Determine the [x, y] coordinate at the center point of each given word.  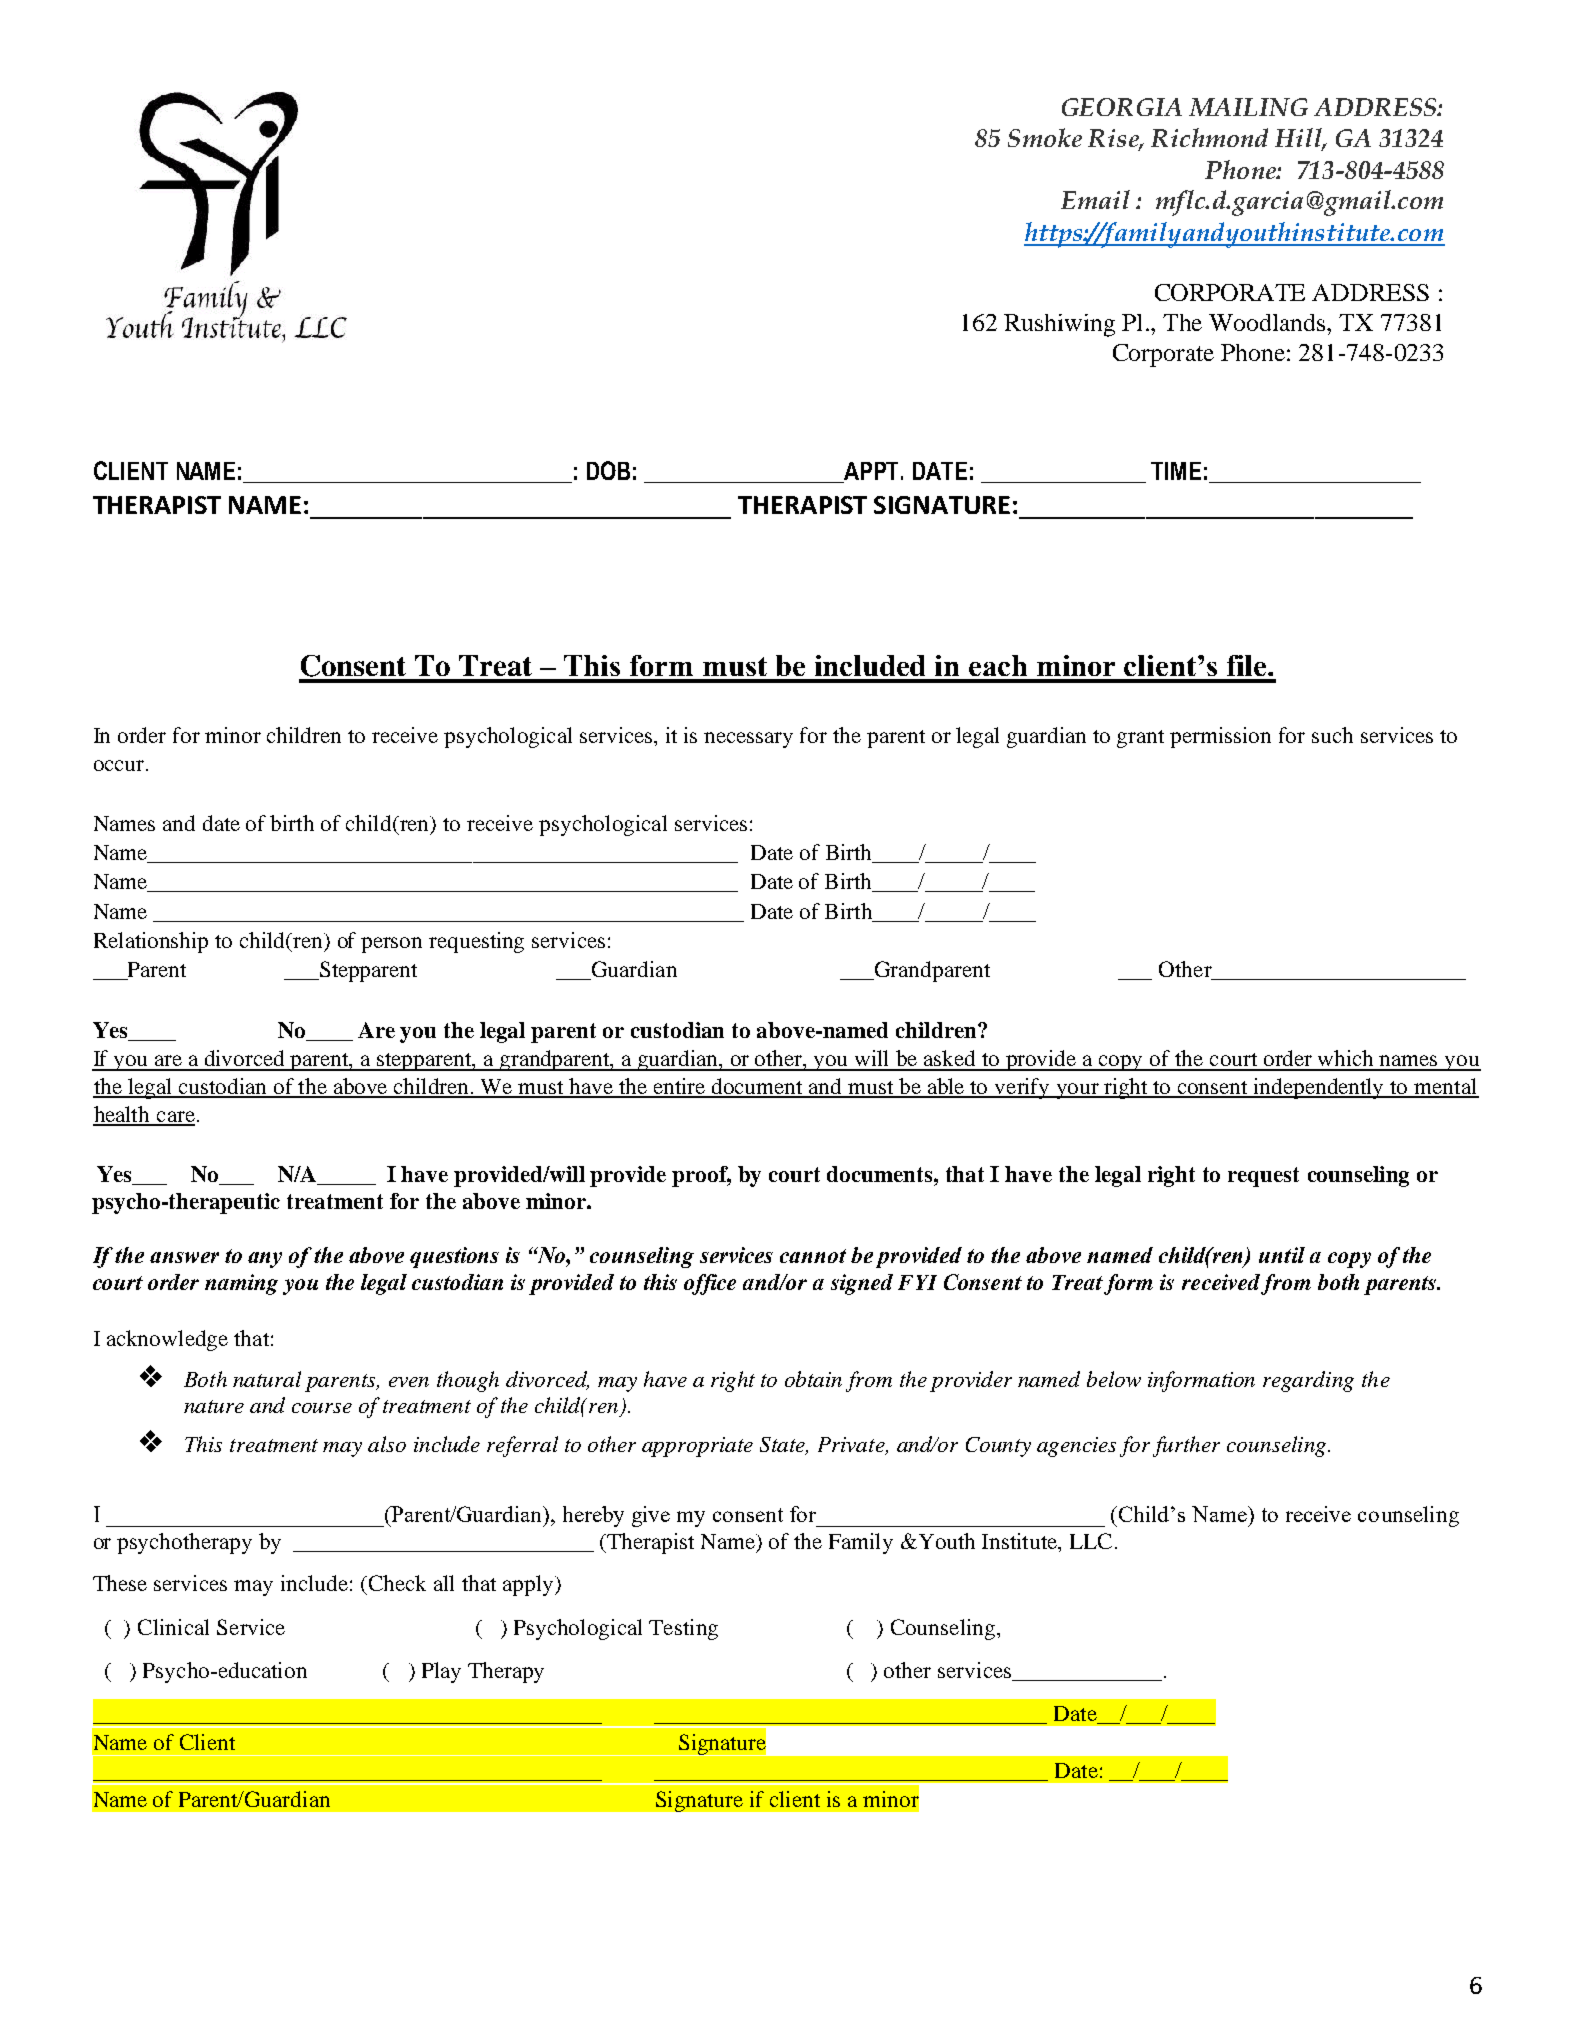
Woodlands [1268, 322]
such [1332, 735]
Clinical [173, 1627]
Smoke [1045, 137]
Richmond [1209, 137]
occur [120, 765]
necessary [748, 740]
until [1282, 1255]
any [265, 1260]
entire [680, 1087]
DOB [608, 470]
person [391, 945]
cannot [813, 1256]
